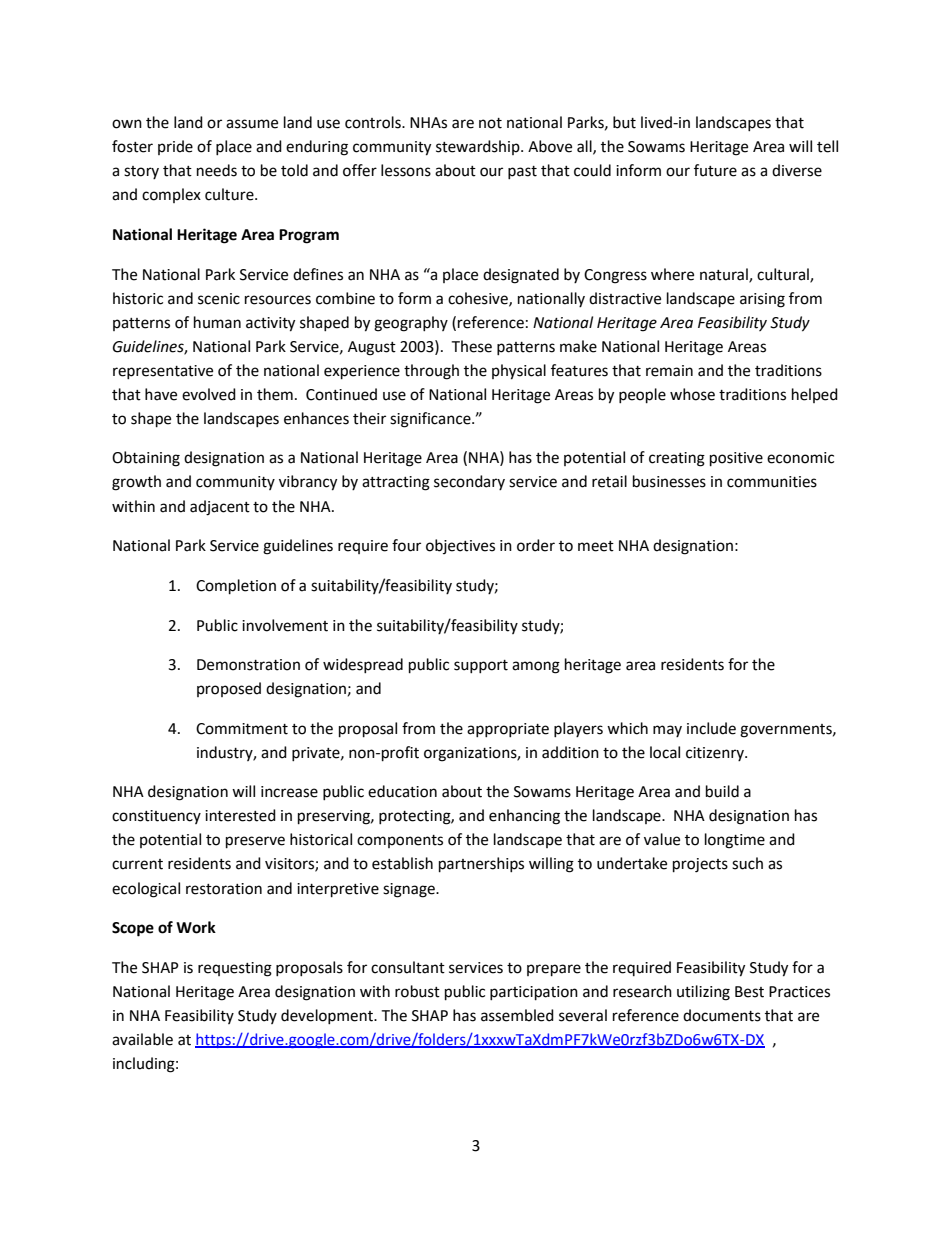 The image size is (952, 1233). Describe the element at coordinates (722, 1015) in the screenshot. I see `documents` at that location.
